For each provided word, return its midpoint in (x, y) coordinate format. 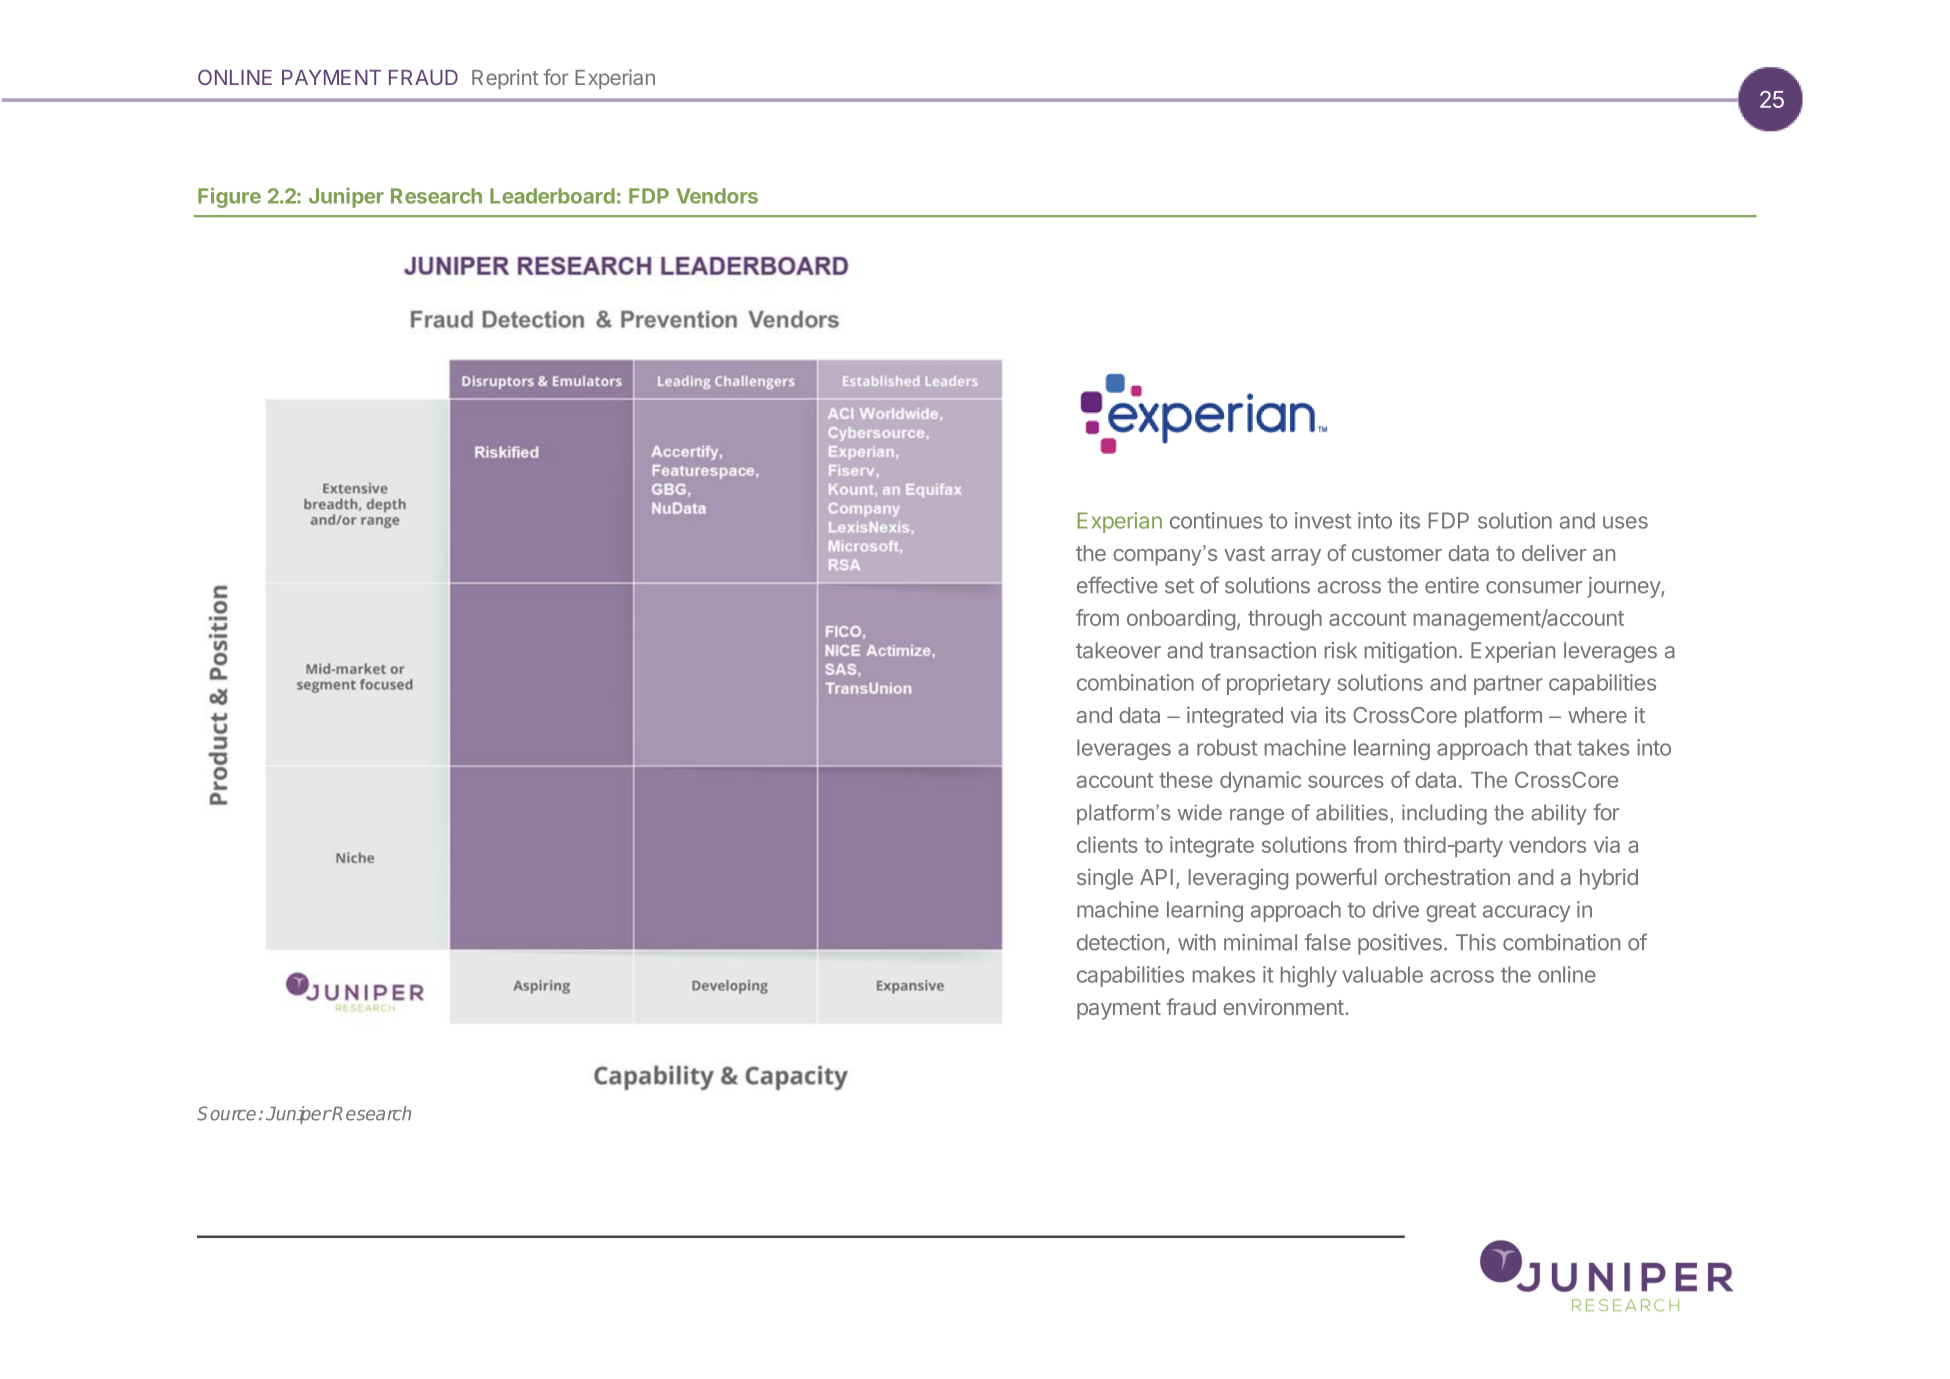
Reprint (505, 79)
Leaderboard (552, 196)
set (1179, 586)
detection (1120, 942)
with (1197, 942)
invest (1323, 520)
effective (1117, 585)
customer (1397, 553)
